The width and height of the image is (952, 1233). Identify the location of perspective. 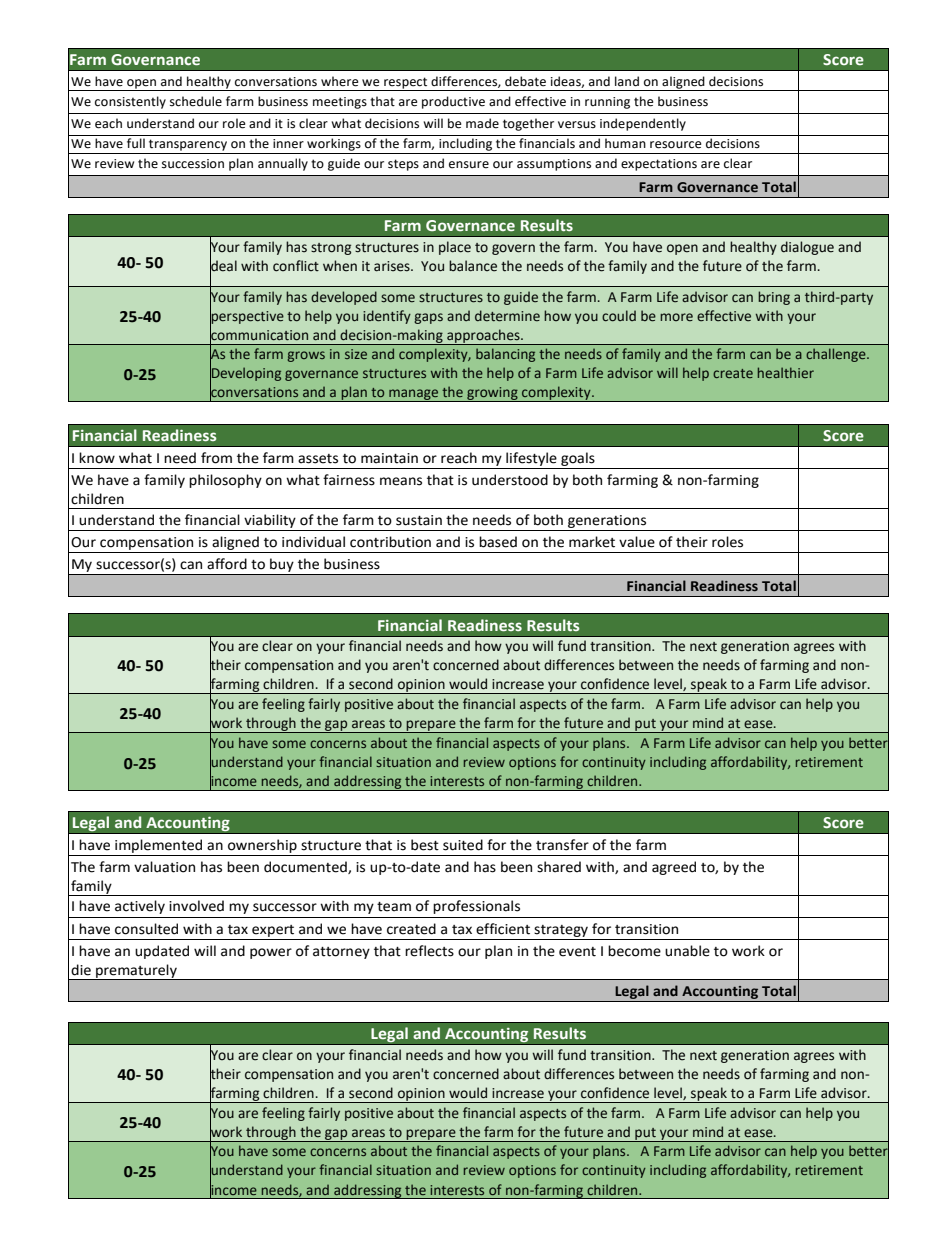
(247, 317).
